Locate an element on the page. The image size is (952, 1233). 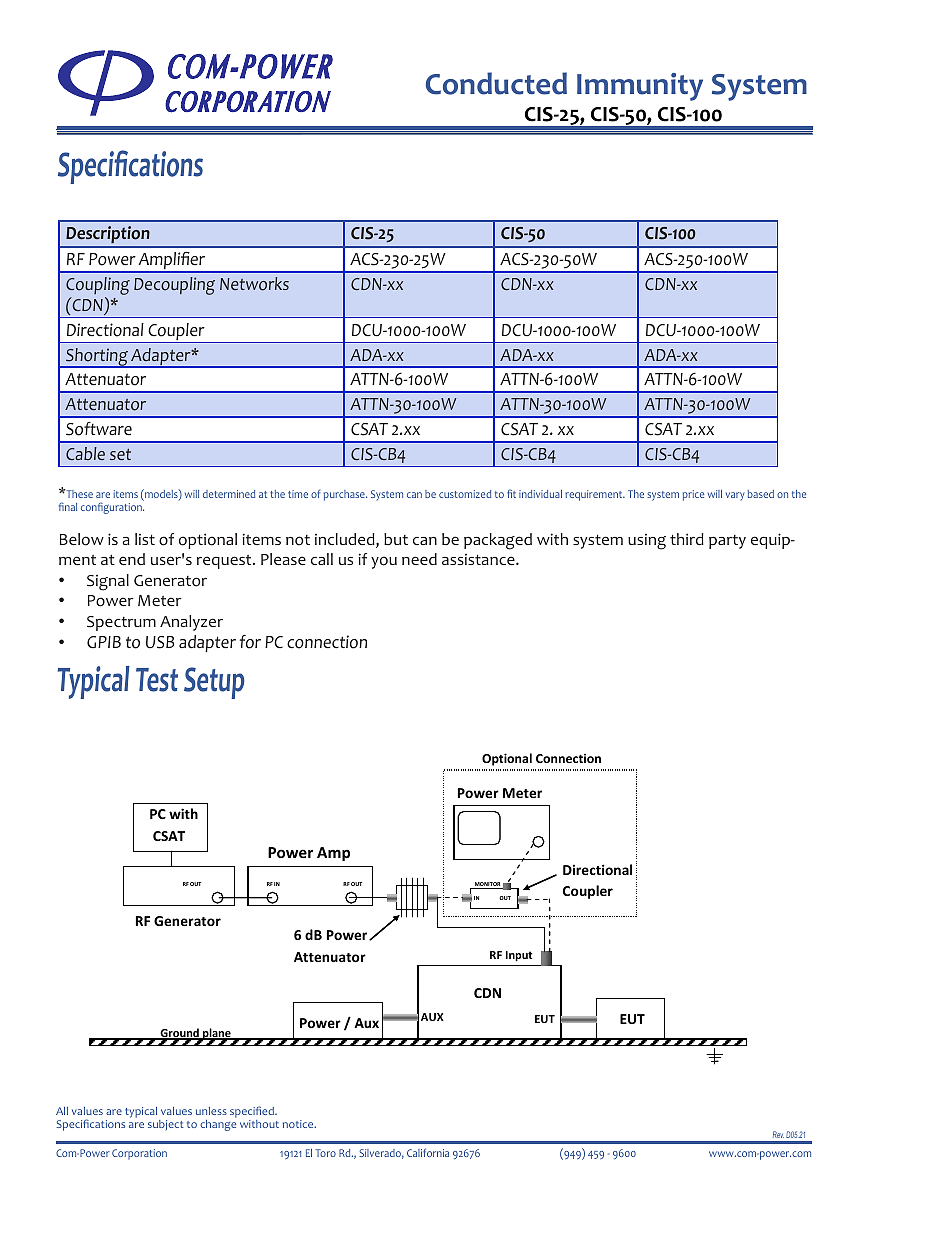
need is located at coordinates (419, 559).
